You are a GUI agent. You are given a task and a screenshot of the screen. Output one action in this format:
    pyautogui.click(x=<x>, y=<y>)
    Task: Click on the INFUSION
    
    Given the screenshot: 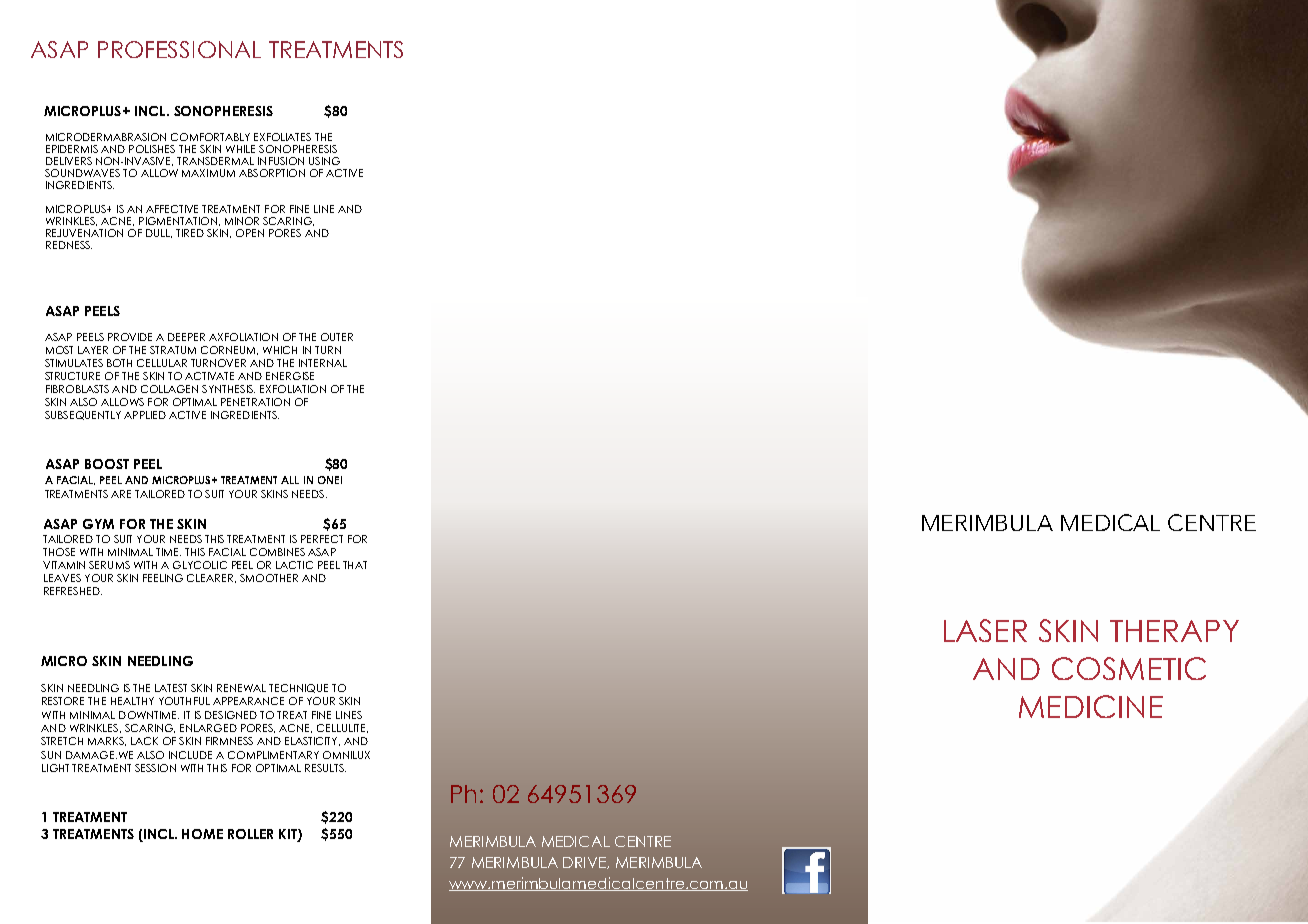 What is the action you would take?
    pyautogui.click(x=281, y=161)
